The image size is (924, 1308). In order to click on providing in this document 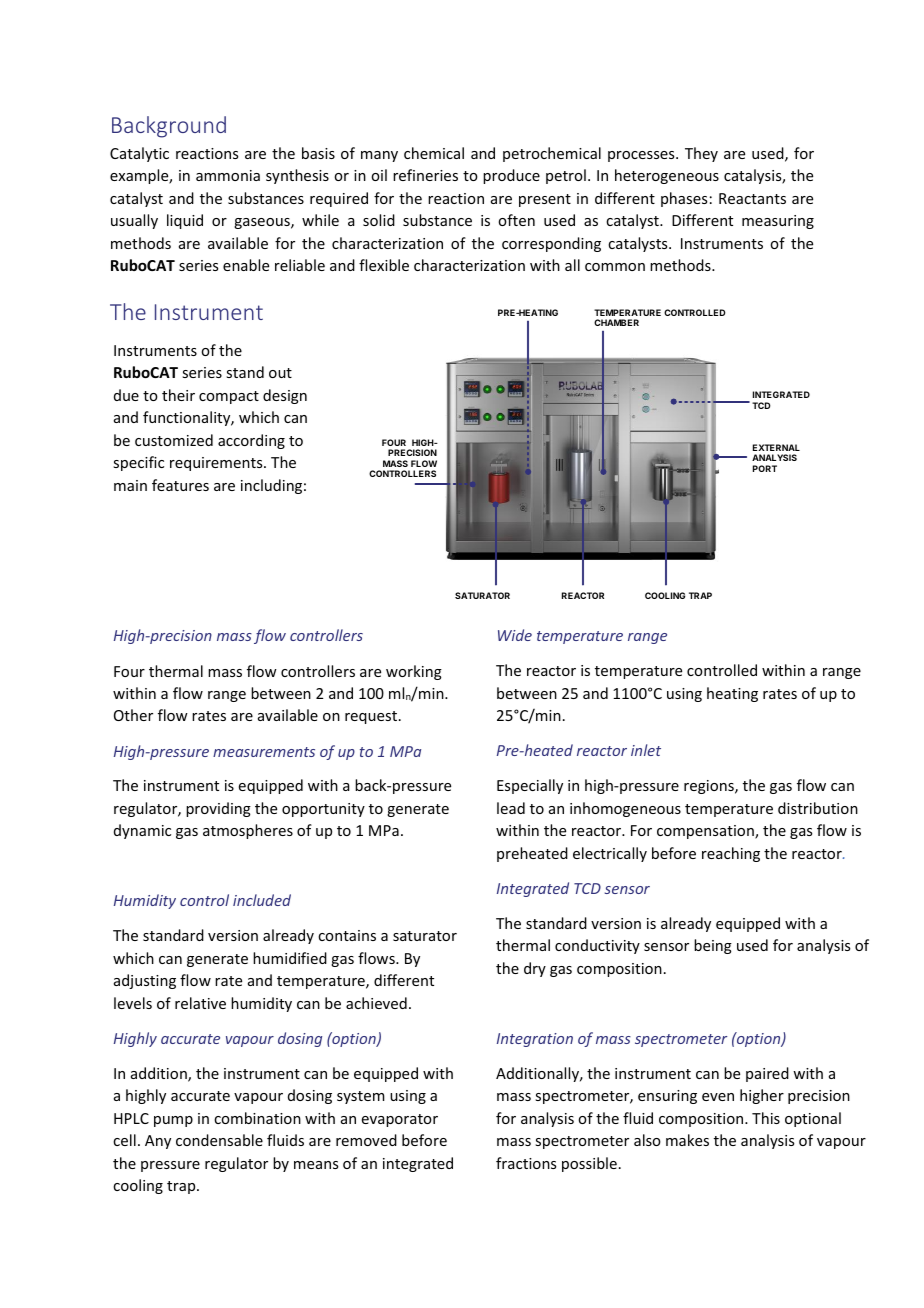, I will do `click(218, 809)`.
